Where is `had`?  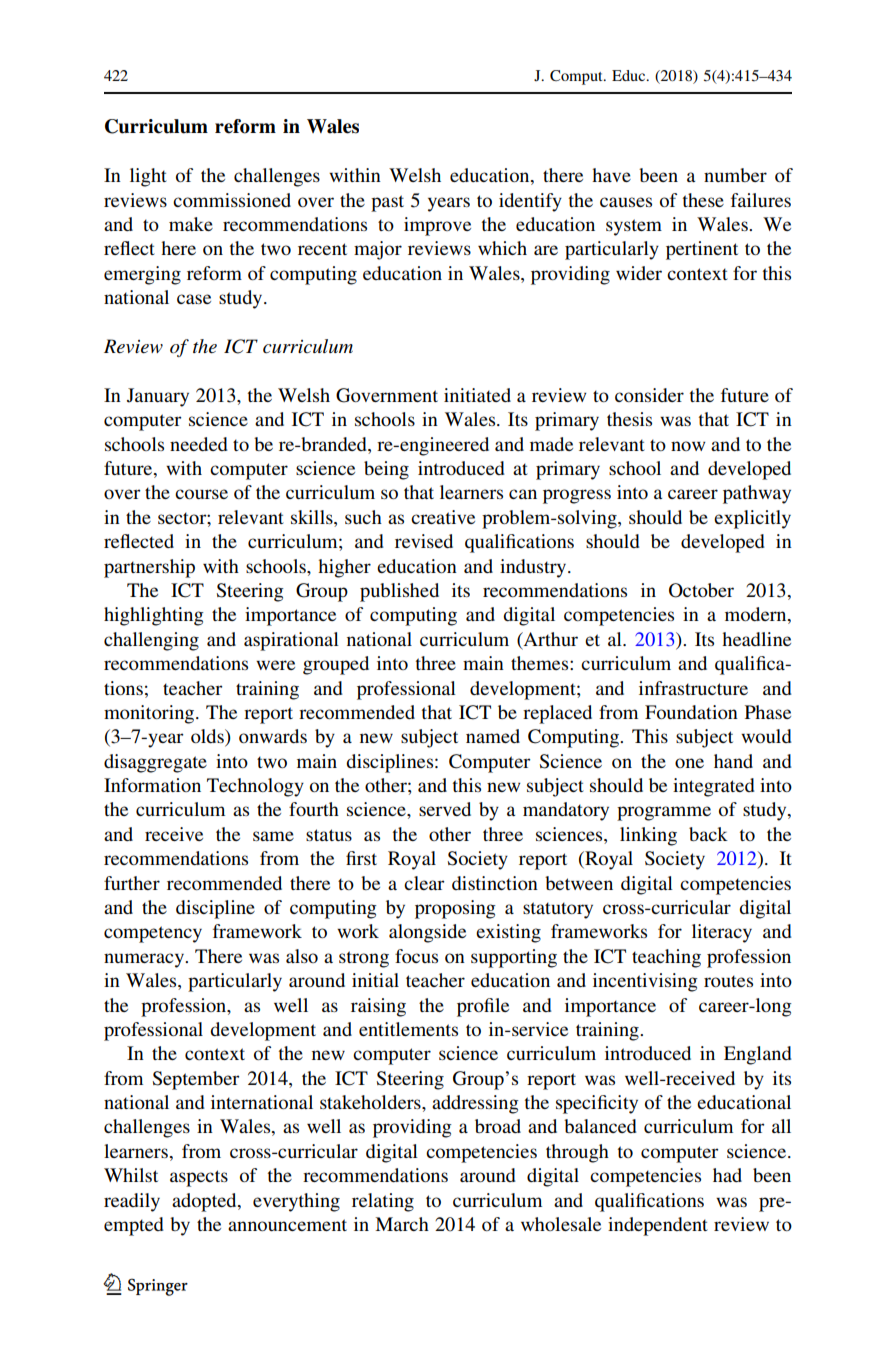
had is located at coordinates (727, 1175).
